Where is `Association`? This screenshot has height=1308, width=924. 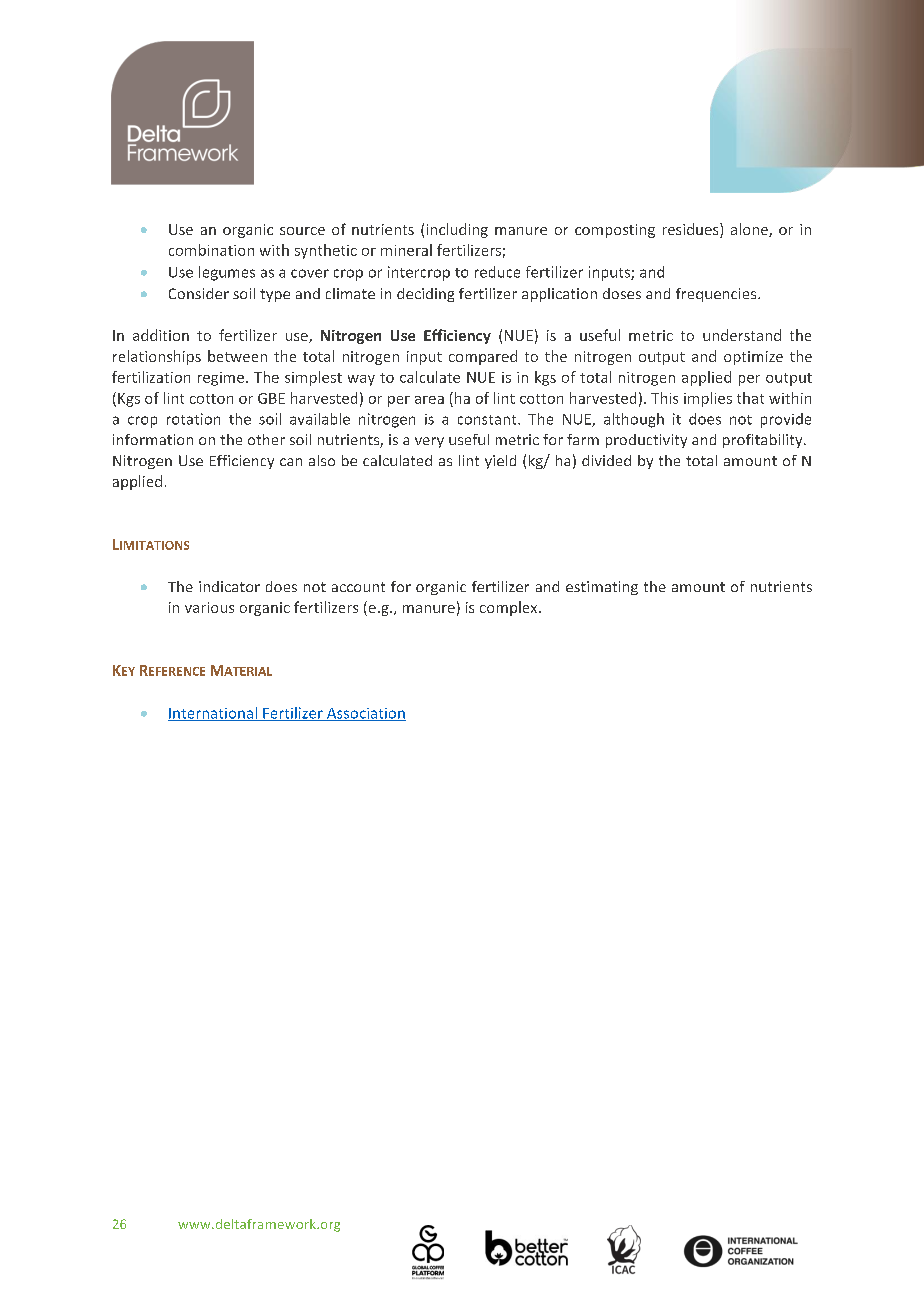 Association is located at coordinates (365, 714).
